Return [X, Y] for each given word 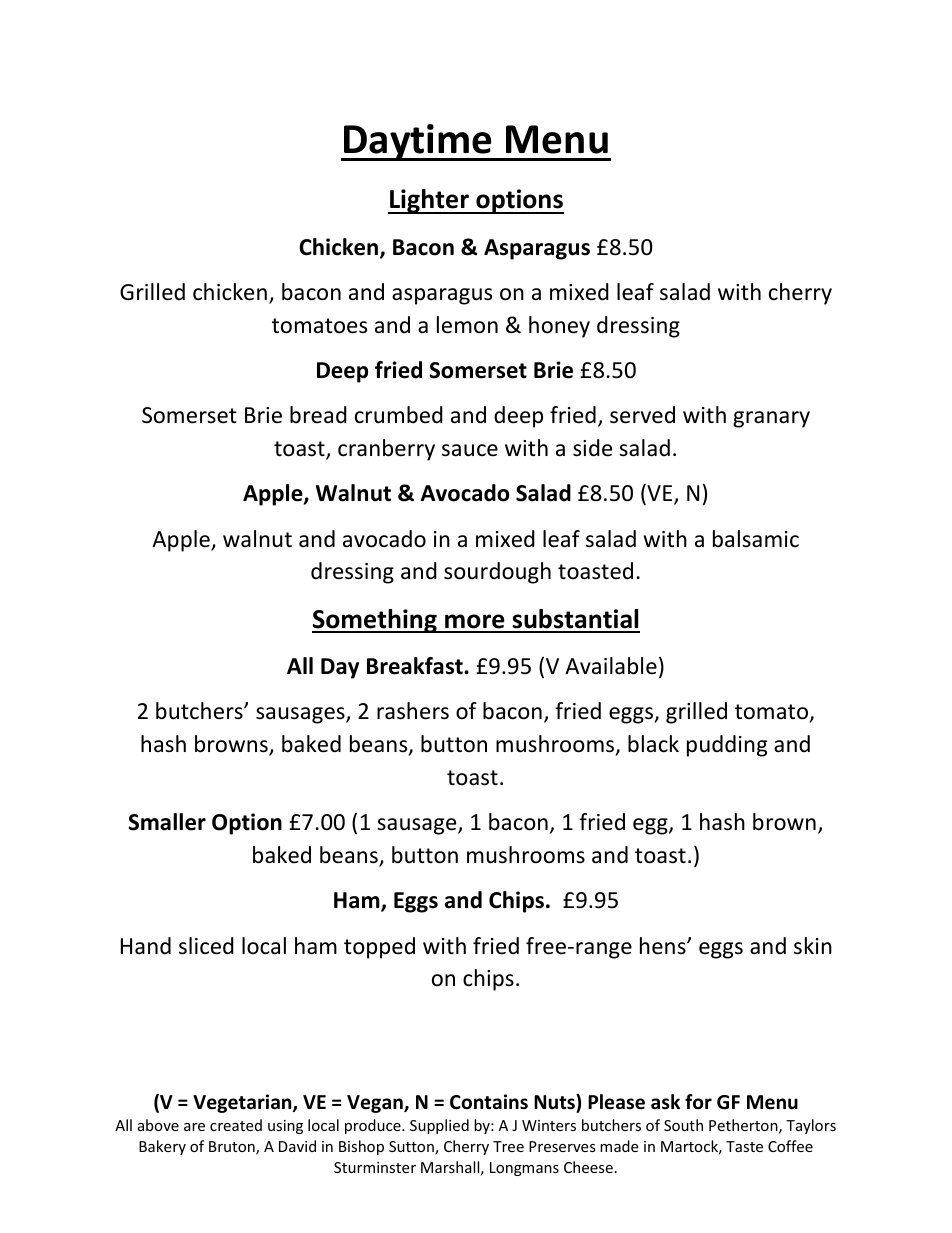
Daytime [418, 142]
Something [375, 621]
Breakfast [416, 666]
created [236, 1125]
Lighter [429, 201]
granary [771, 419]
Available [611, 666]
